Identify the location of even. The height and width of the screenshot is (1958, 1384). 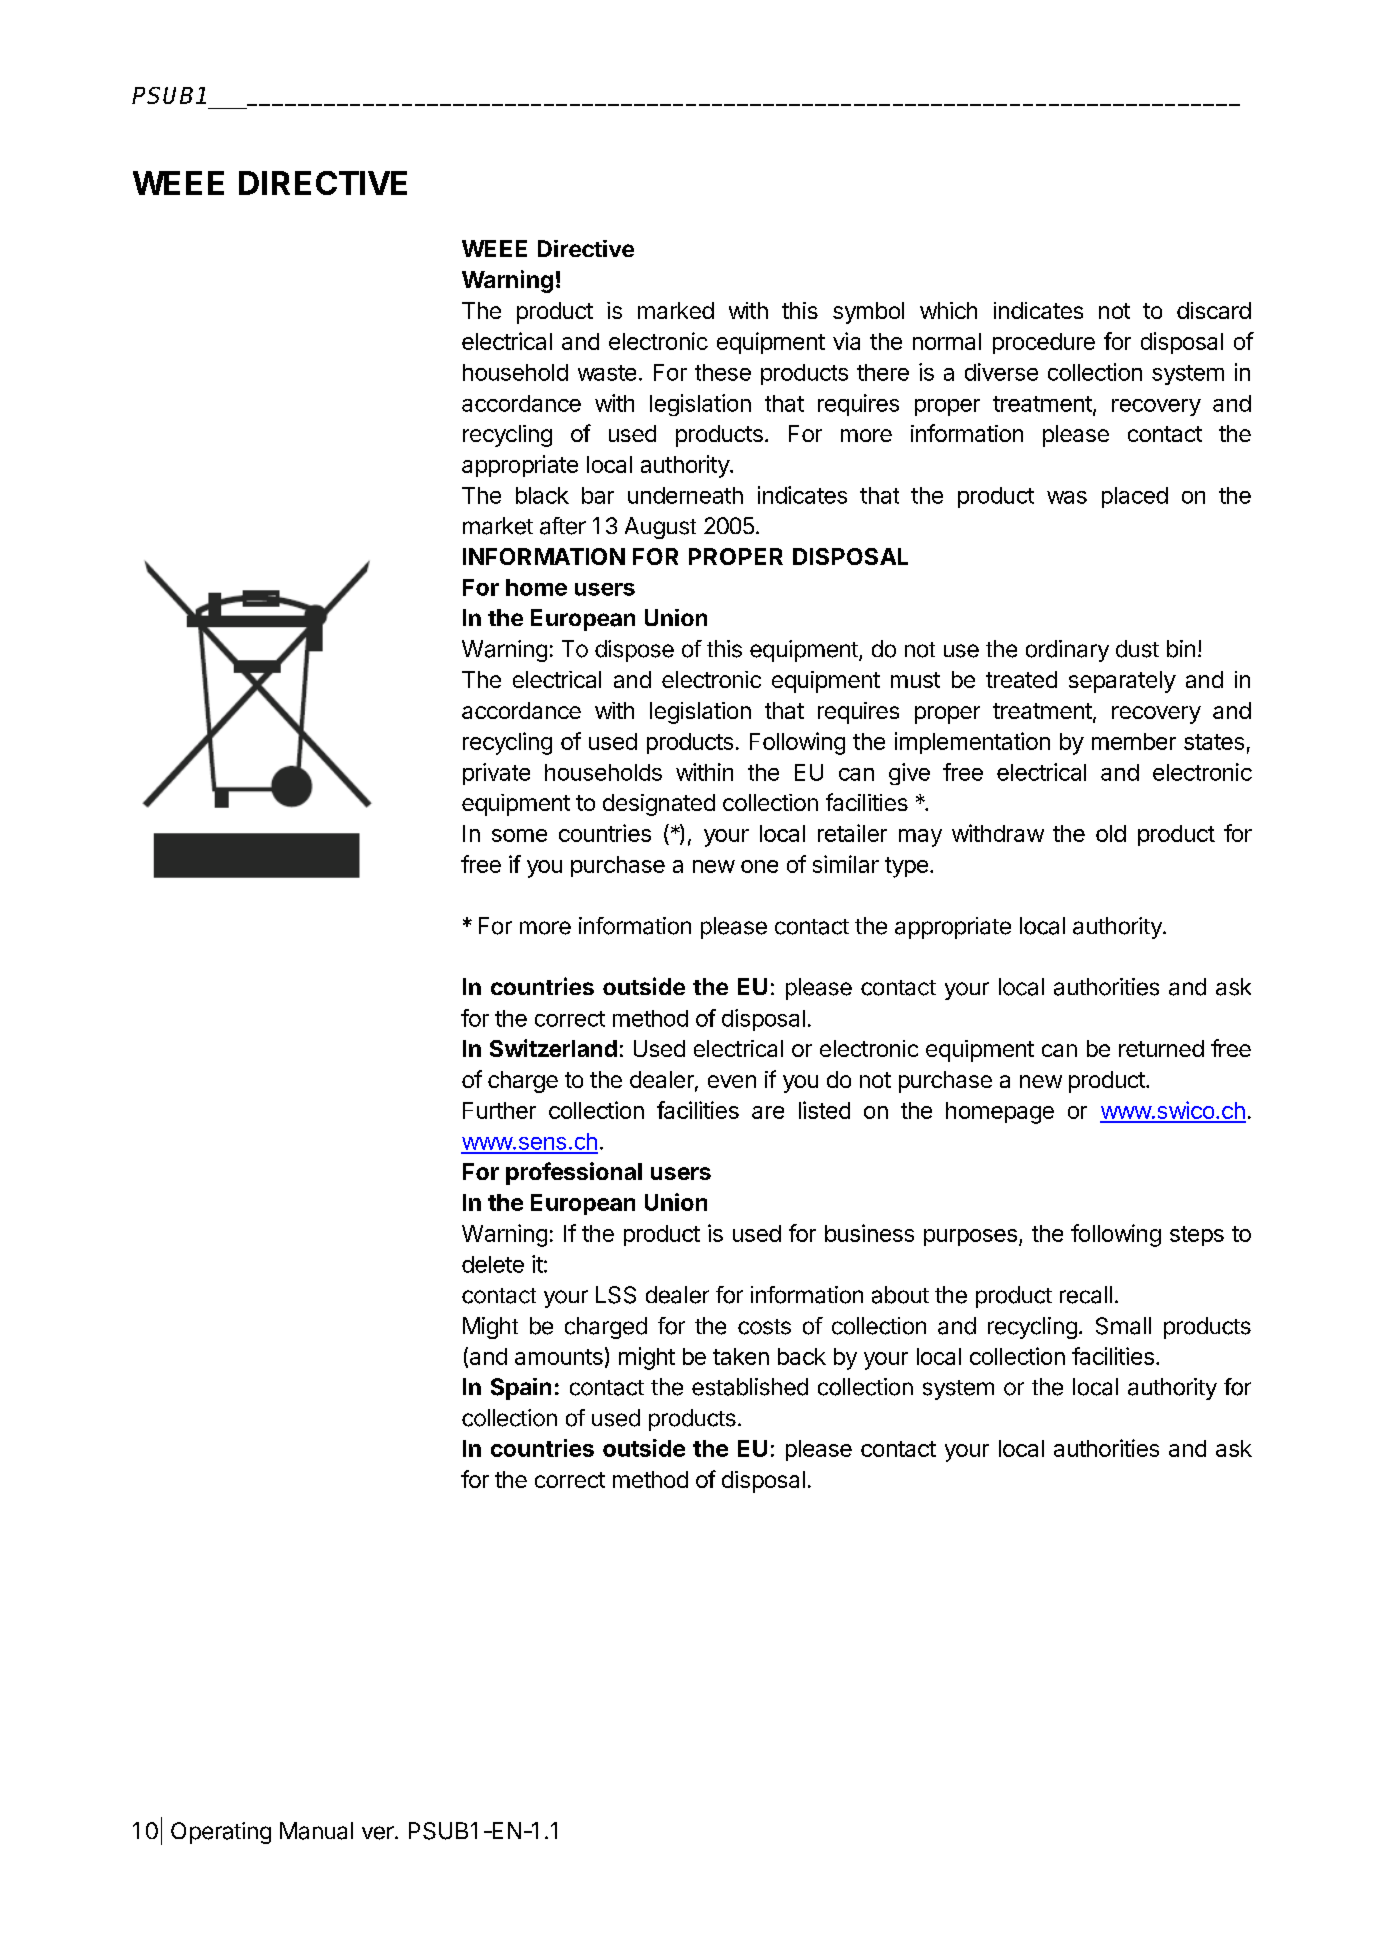
(732, 1081).
